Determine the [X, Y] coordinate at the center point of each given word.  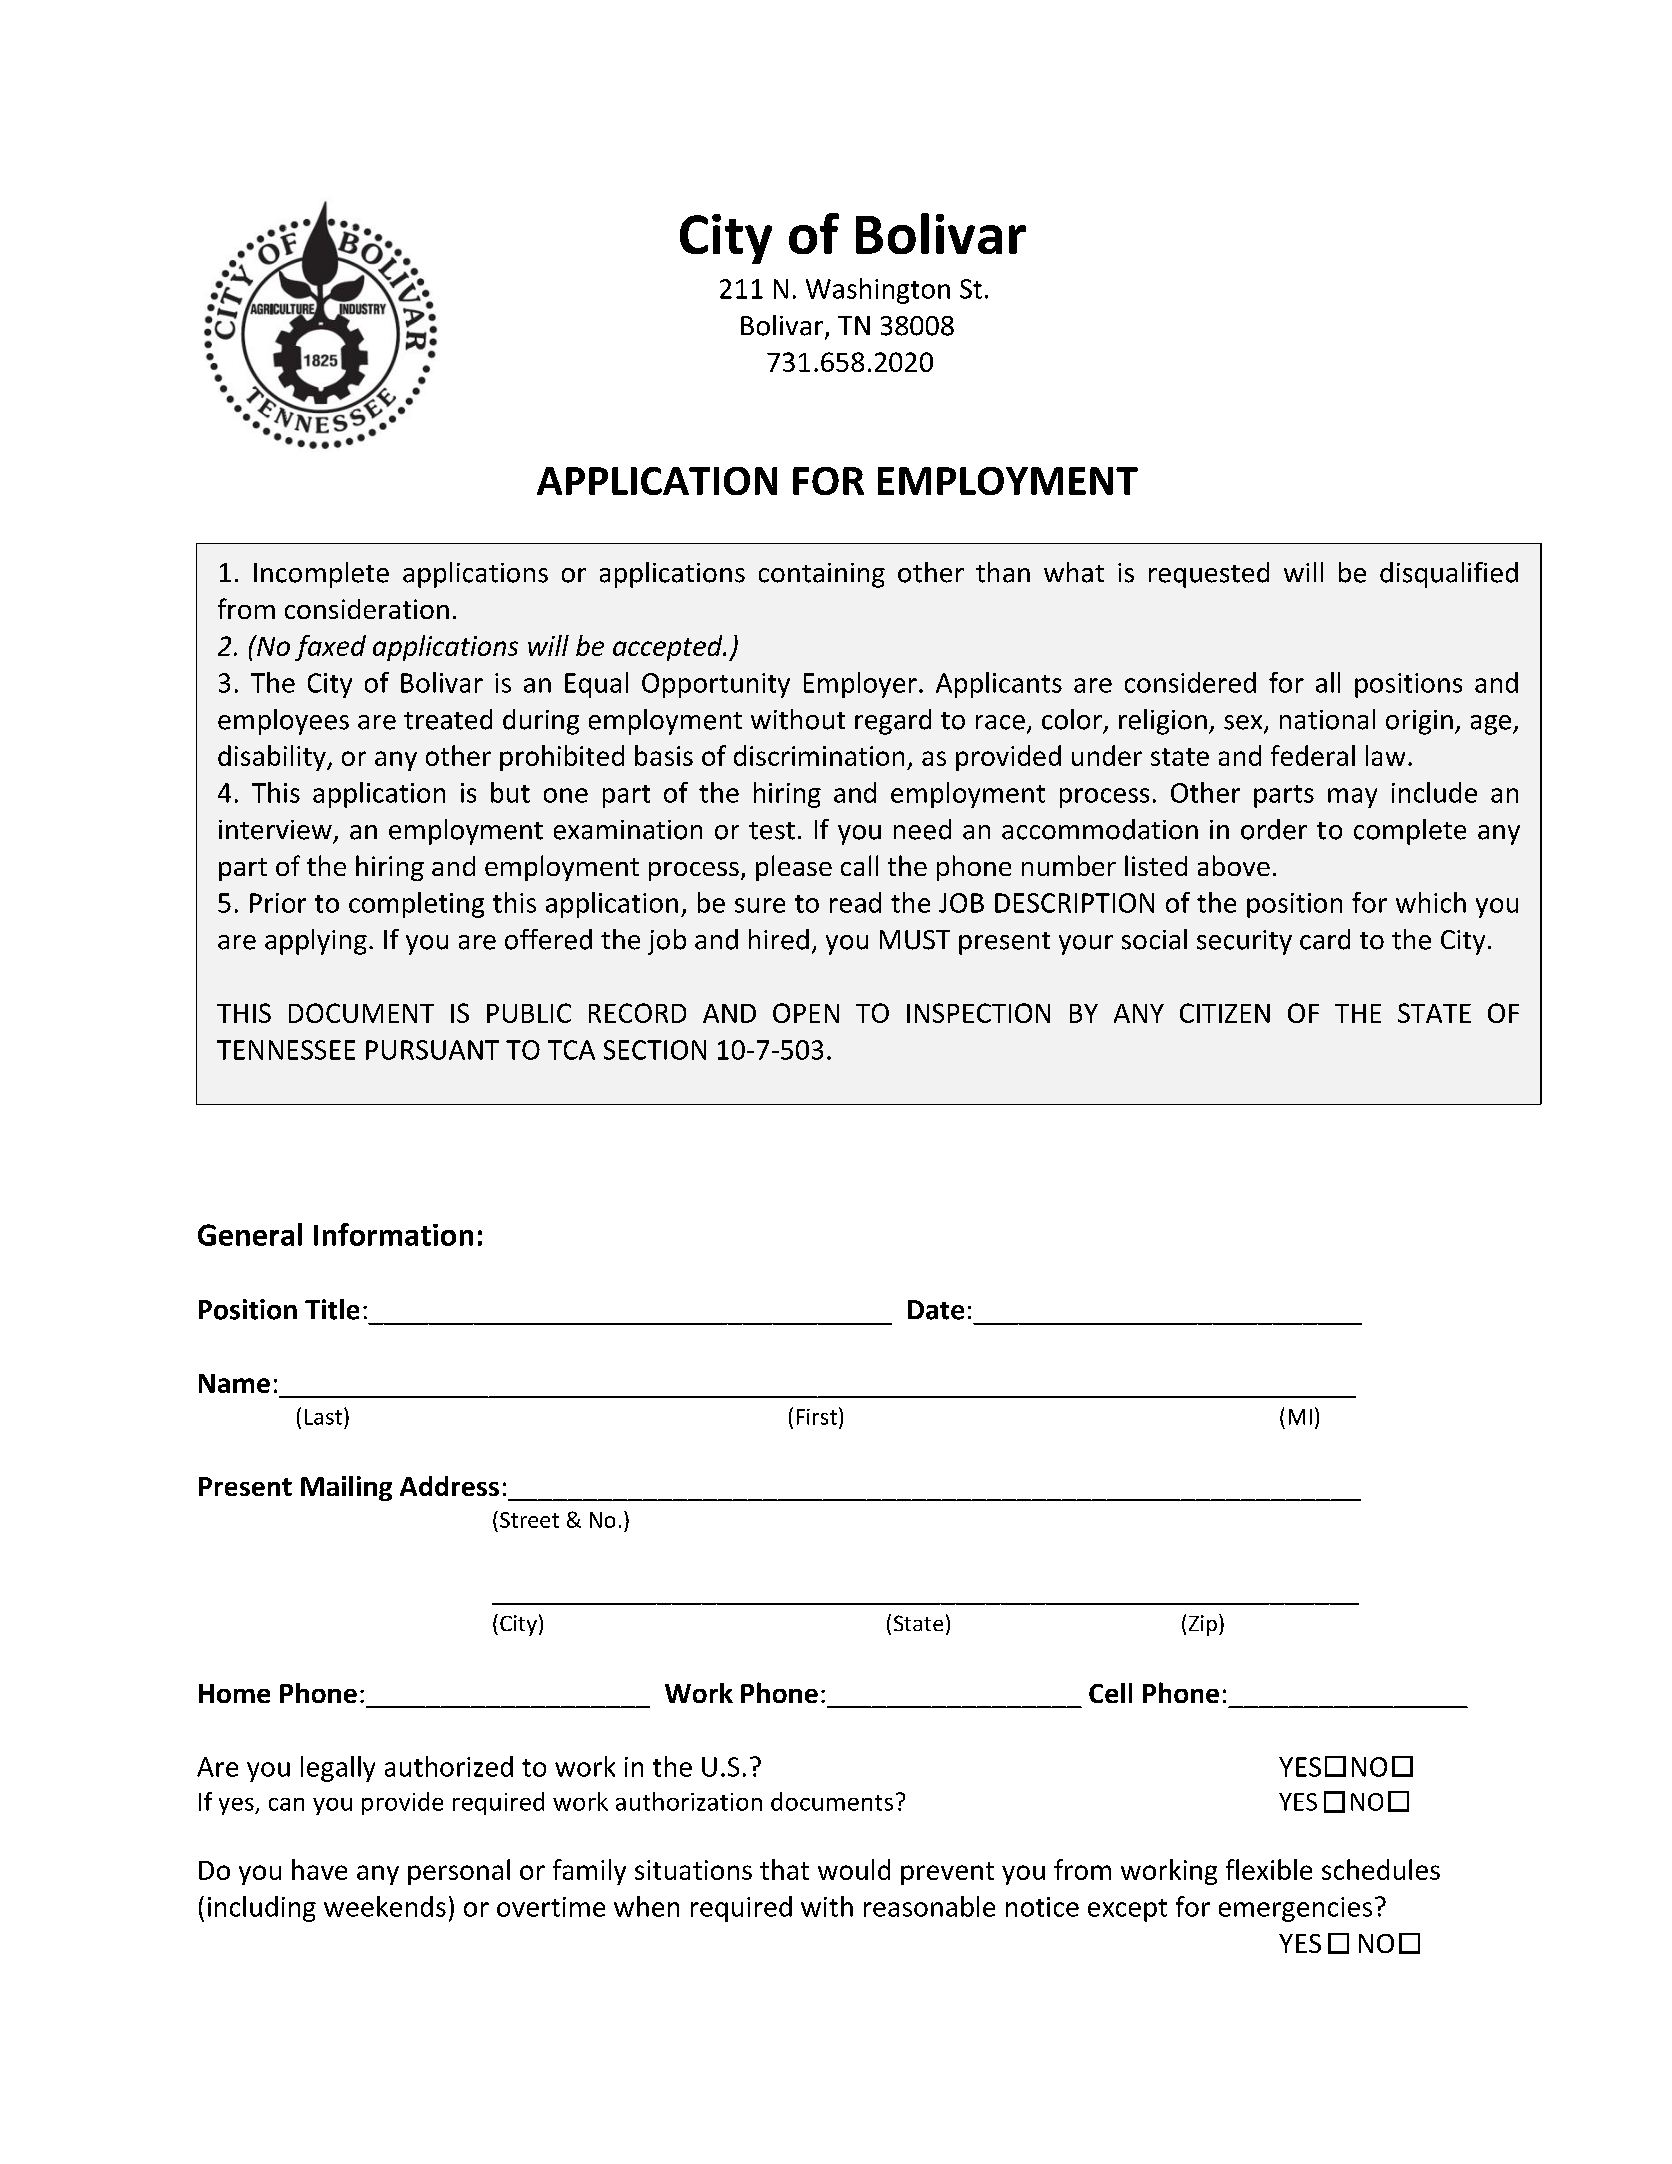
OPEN [806, 1013]
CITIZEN [1225, 1013]
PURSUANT [432, 1050]
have [319, 1869]
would [854, 1869]
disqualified [1449, 575]
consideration [367, 609]
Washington [878, 291]
